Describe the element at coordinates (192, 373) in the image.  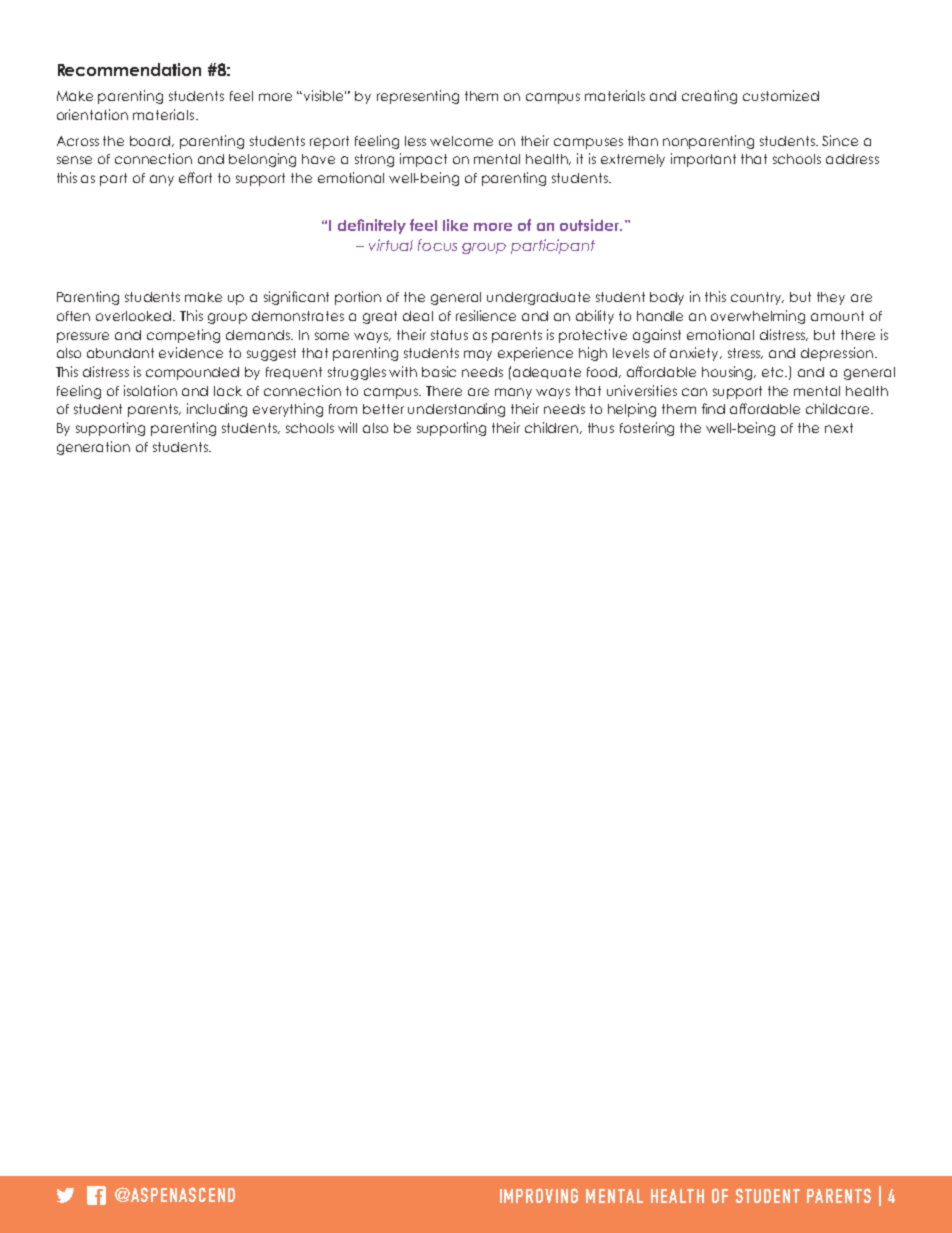
I see `compounded` at that location.
